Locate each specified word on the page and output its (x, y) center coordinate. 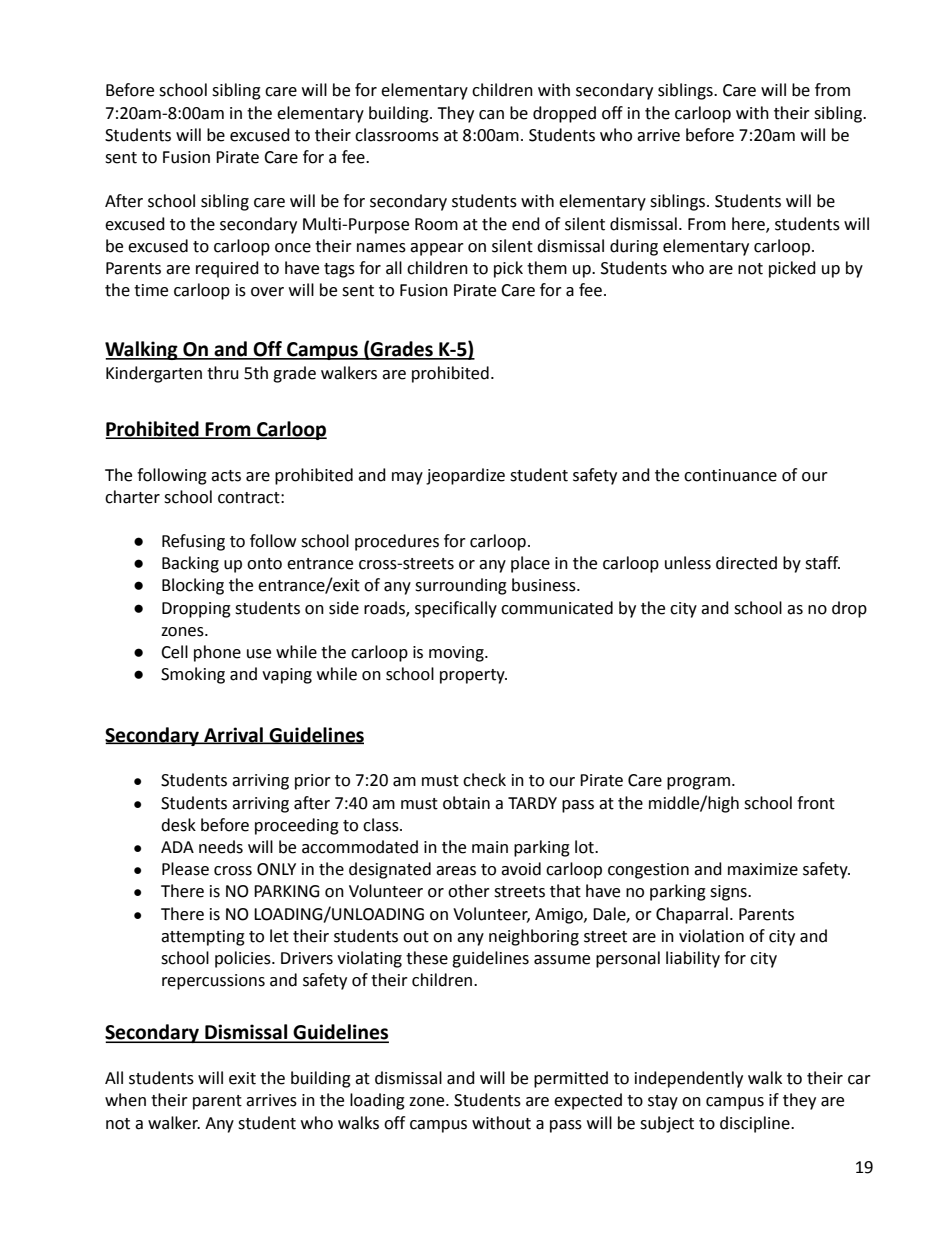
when (125, 1100)
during (634, 247)
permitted (571, 1079)
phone (217, 653)
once (293, 248)
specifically (456, 609)
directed (746, 563)
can (491, 115)
